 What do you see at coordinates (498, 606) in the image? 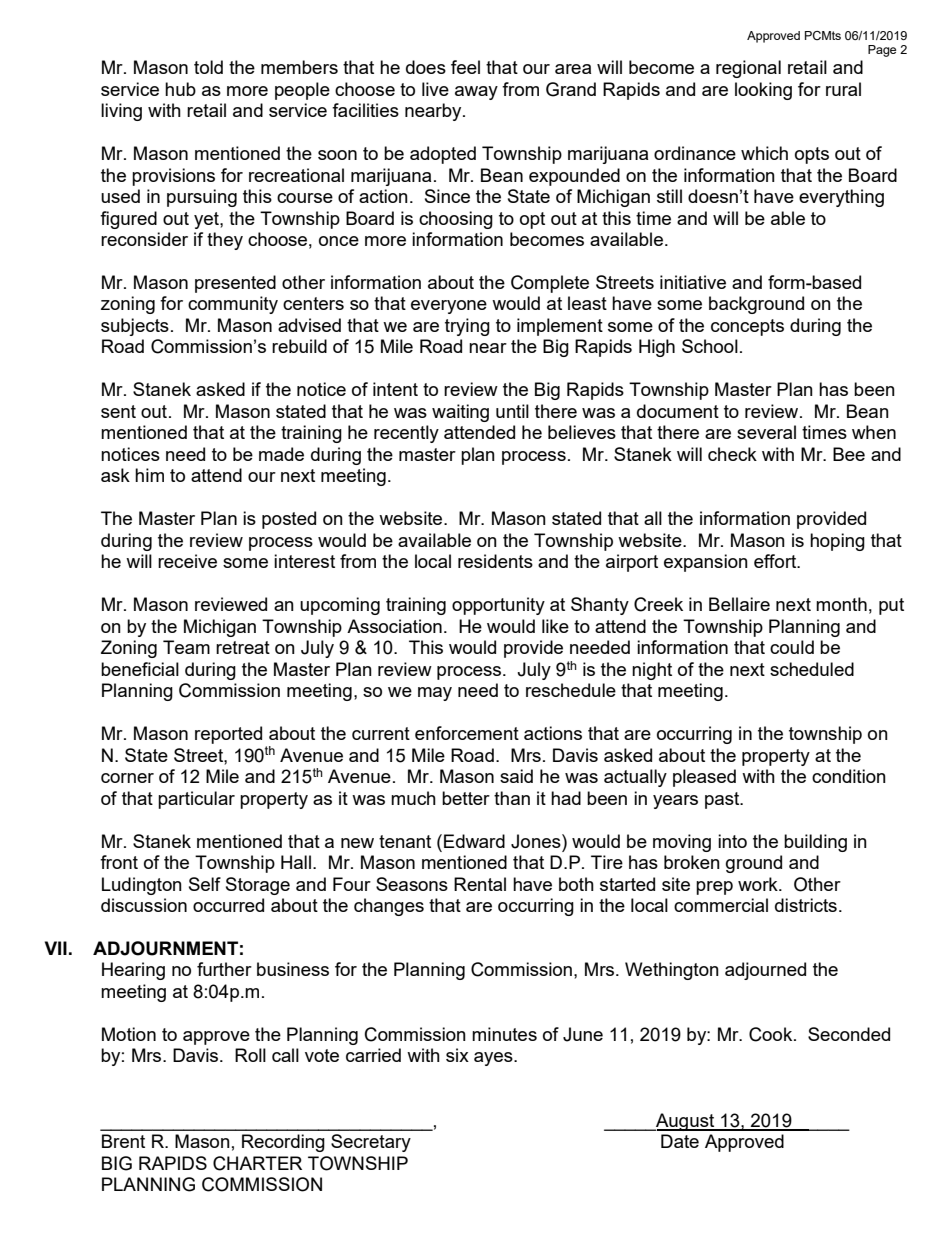
I see `opportunity` at bounding box center [498, 606].
